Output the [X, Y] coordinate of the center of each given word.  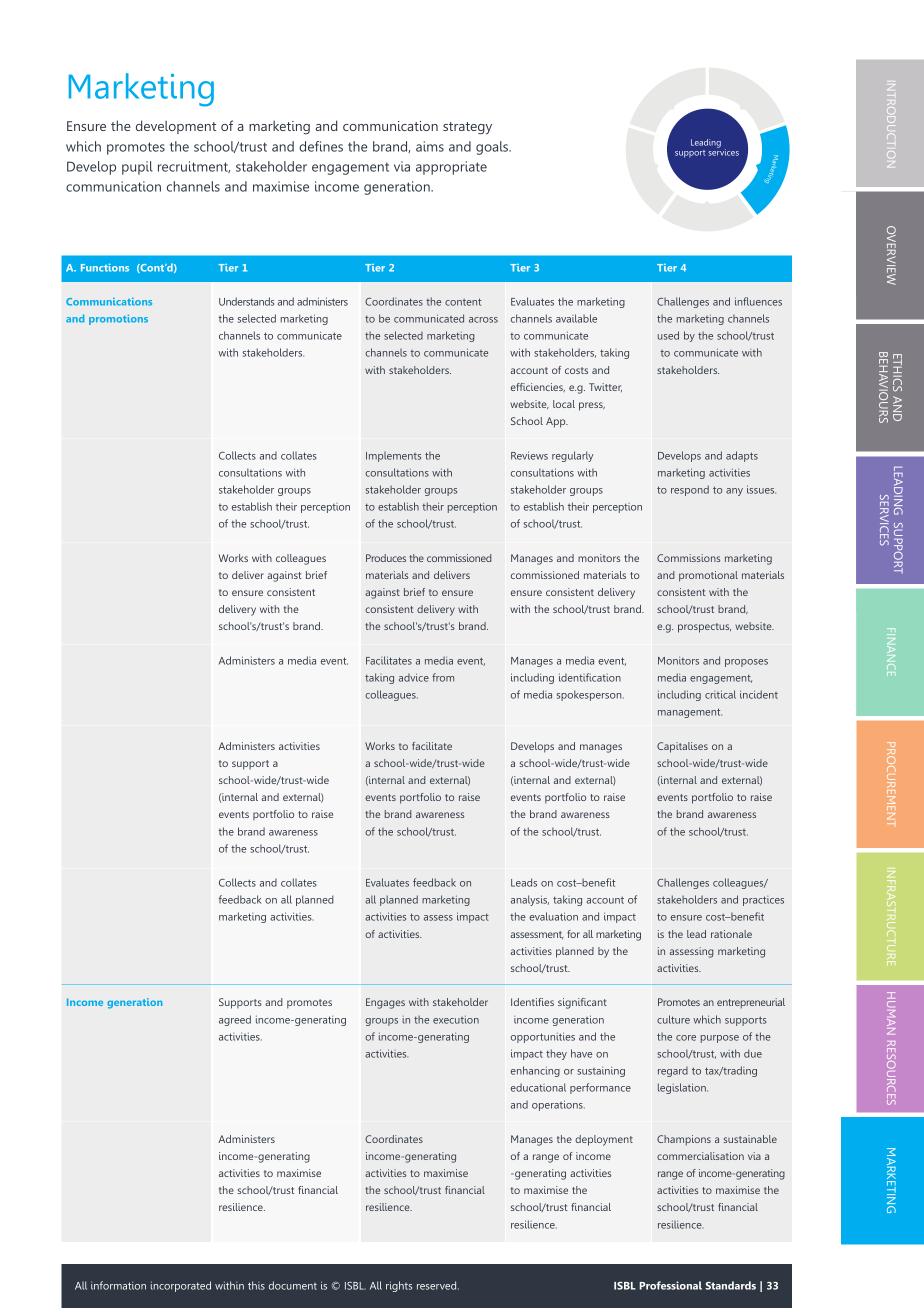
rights [399, 1286]
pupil [137, 168]
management [690, 713]
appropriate [451, 168]
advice [414, 677]
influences [758, 301]
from [443, 677]
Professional [670, 1285]
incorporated [181, 1286]
